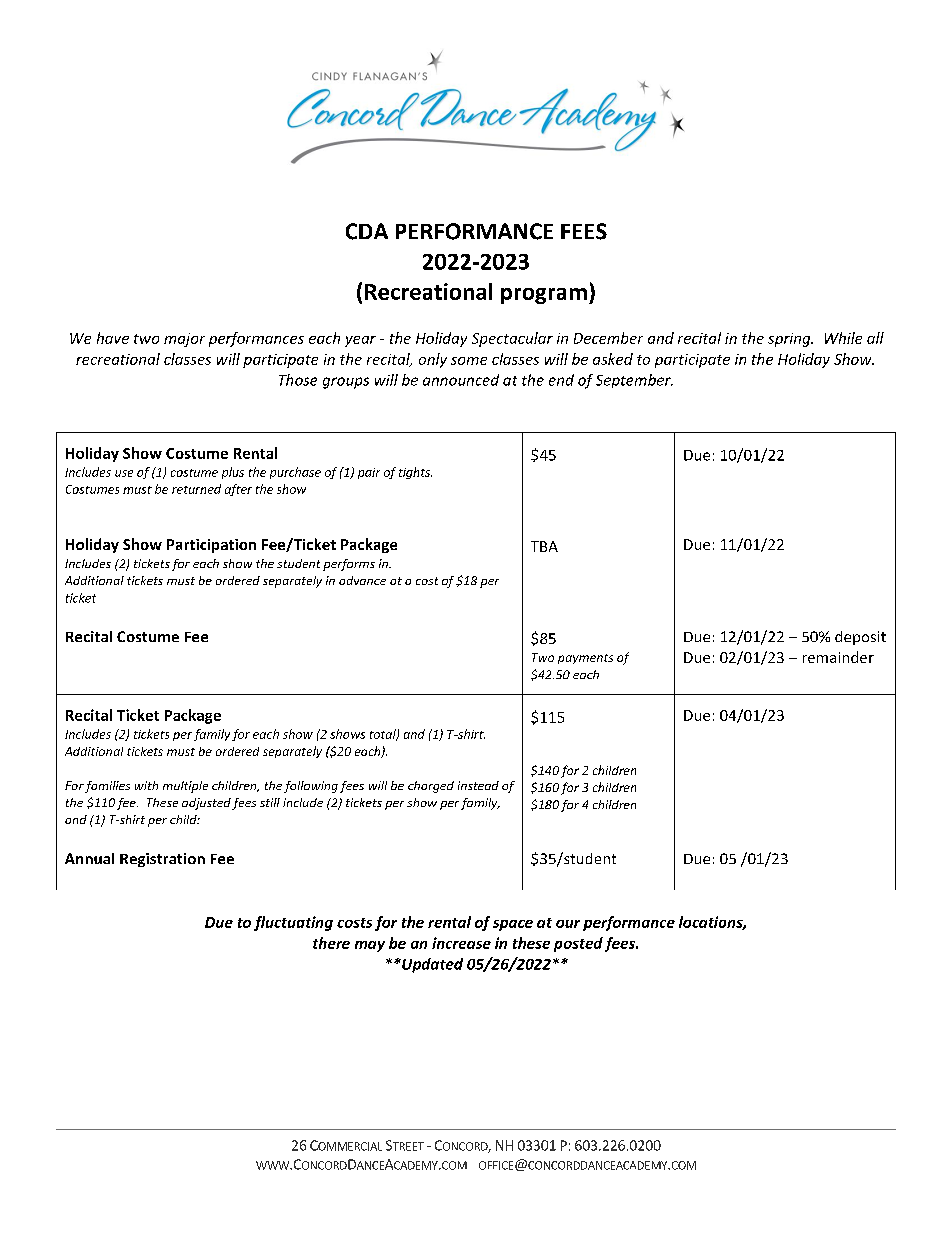 The height and width of the image is (1233, 952). What do you see at coordinates (790, 340) in the image?
I see `spring` at bounding box center [790, 340].
